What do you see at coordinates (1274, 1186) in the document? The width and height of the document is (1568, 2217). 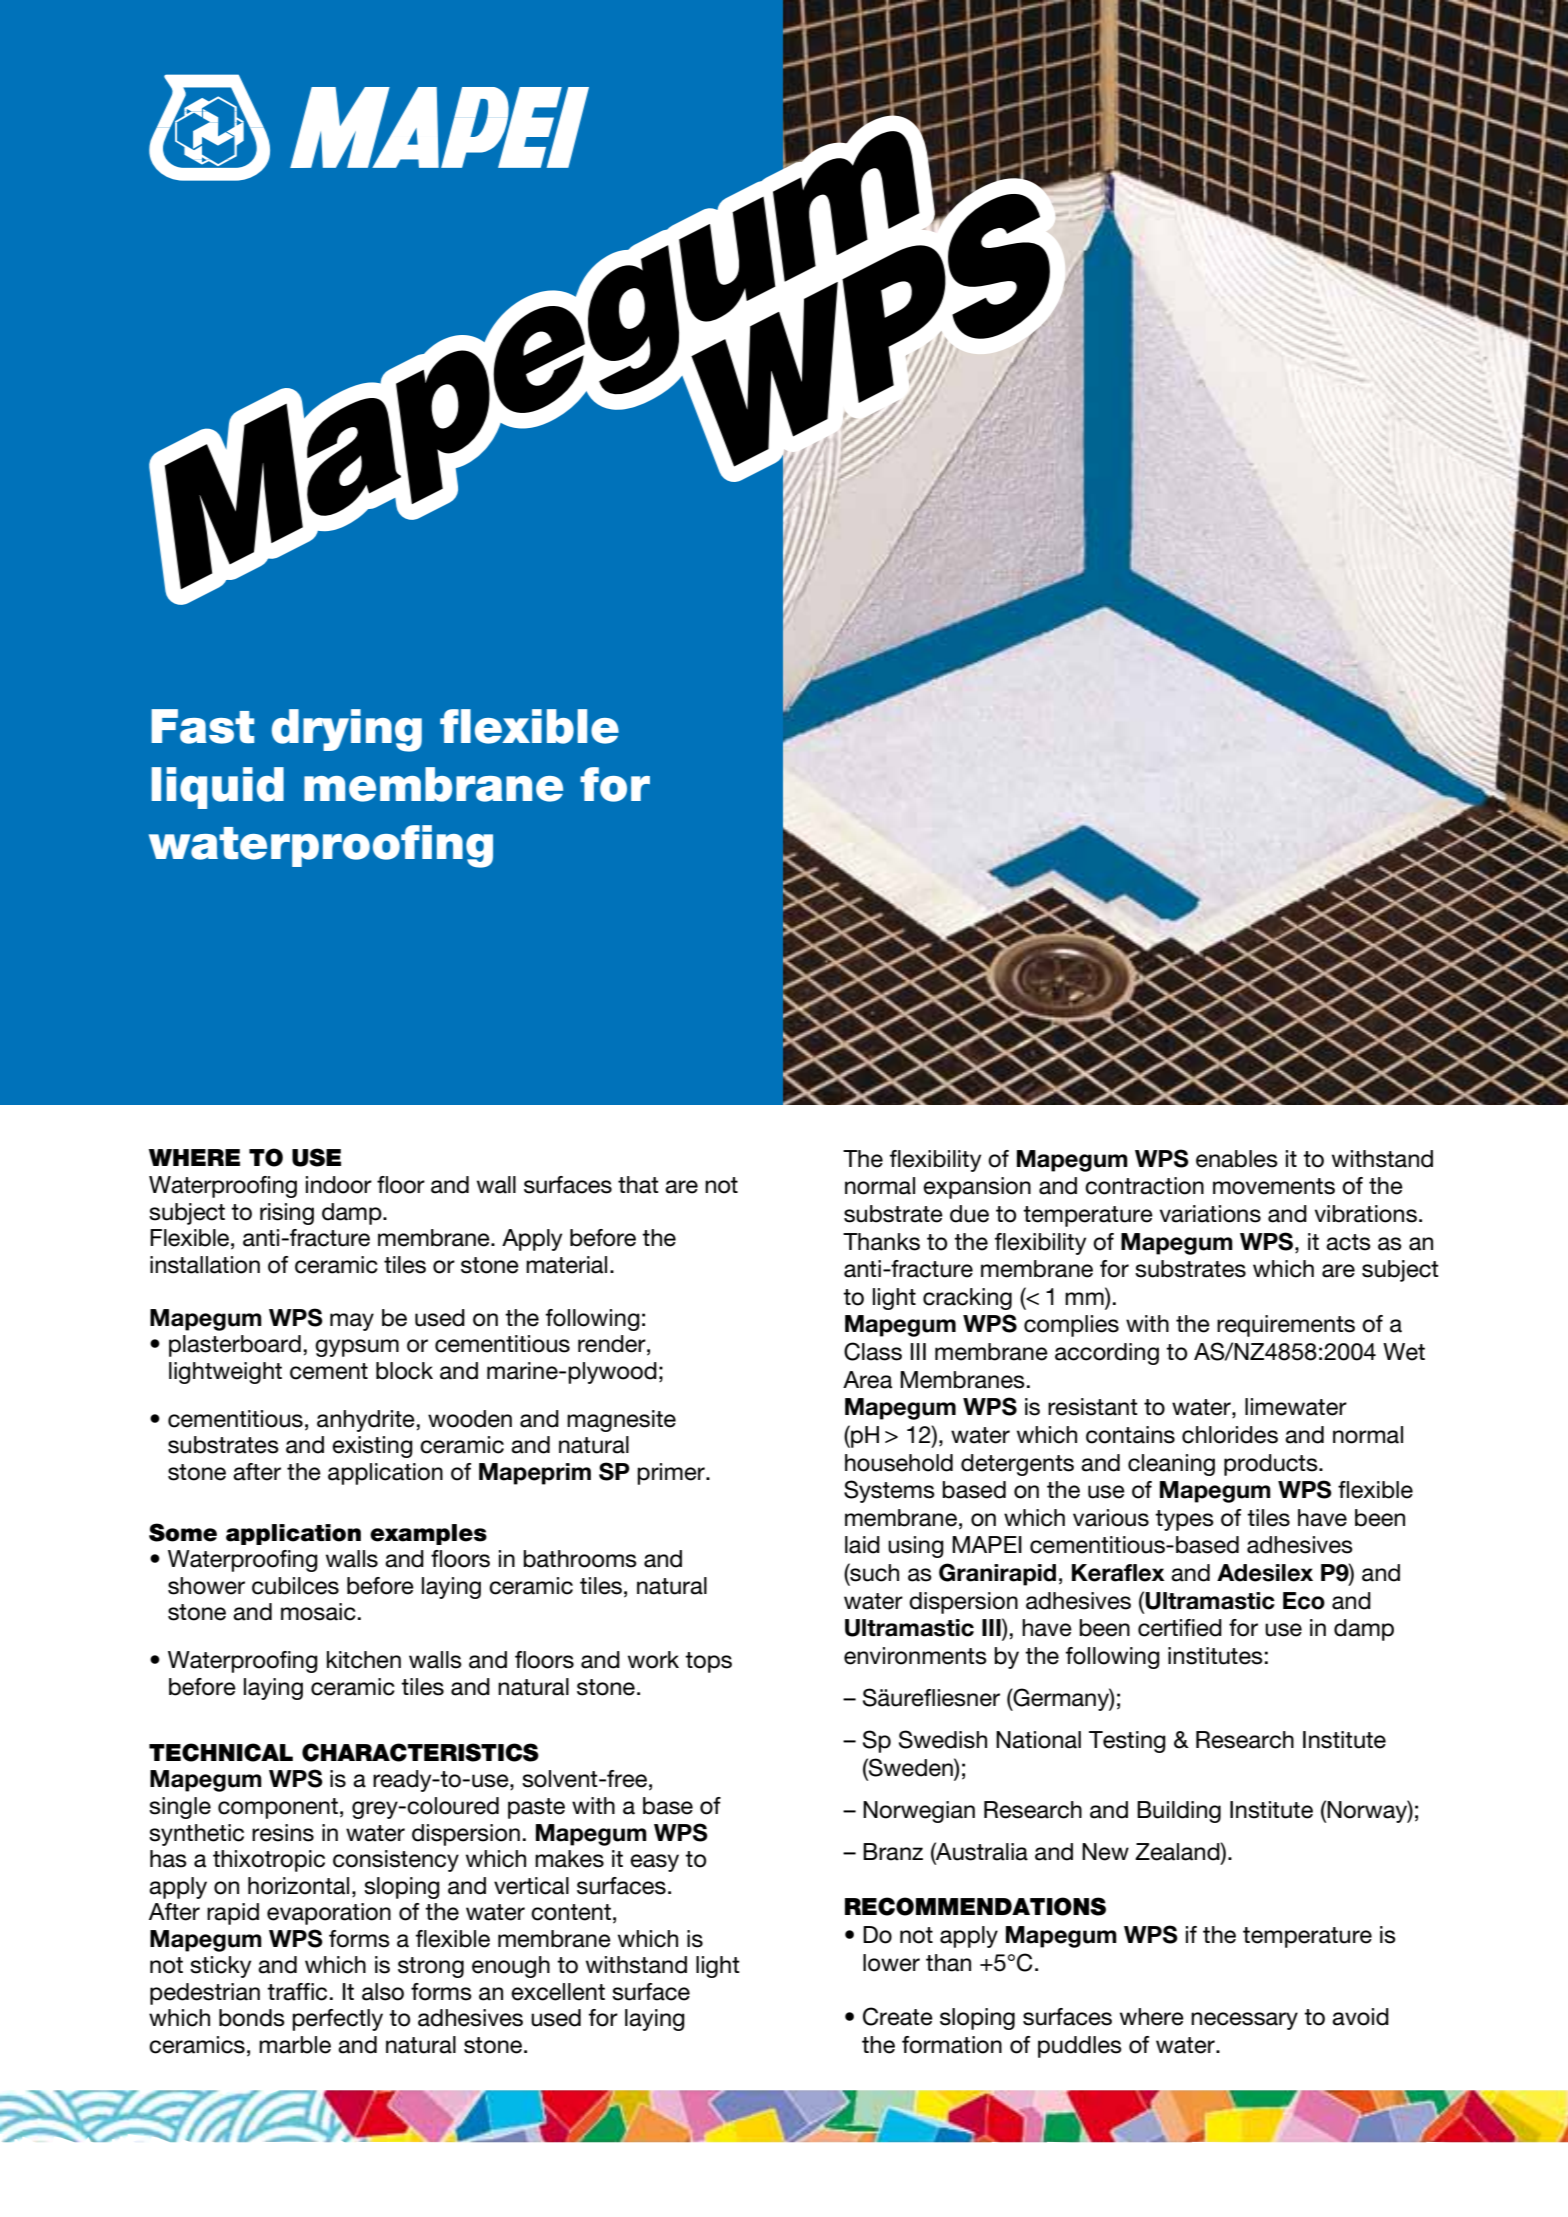 I see `movements` at bounding box center [1274, 1186].
